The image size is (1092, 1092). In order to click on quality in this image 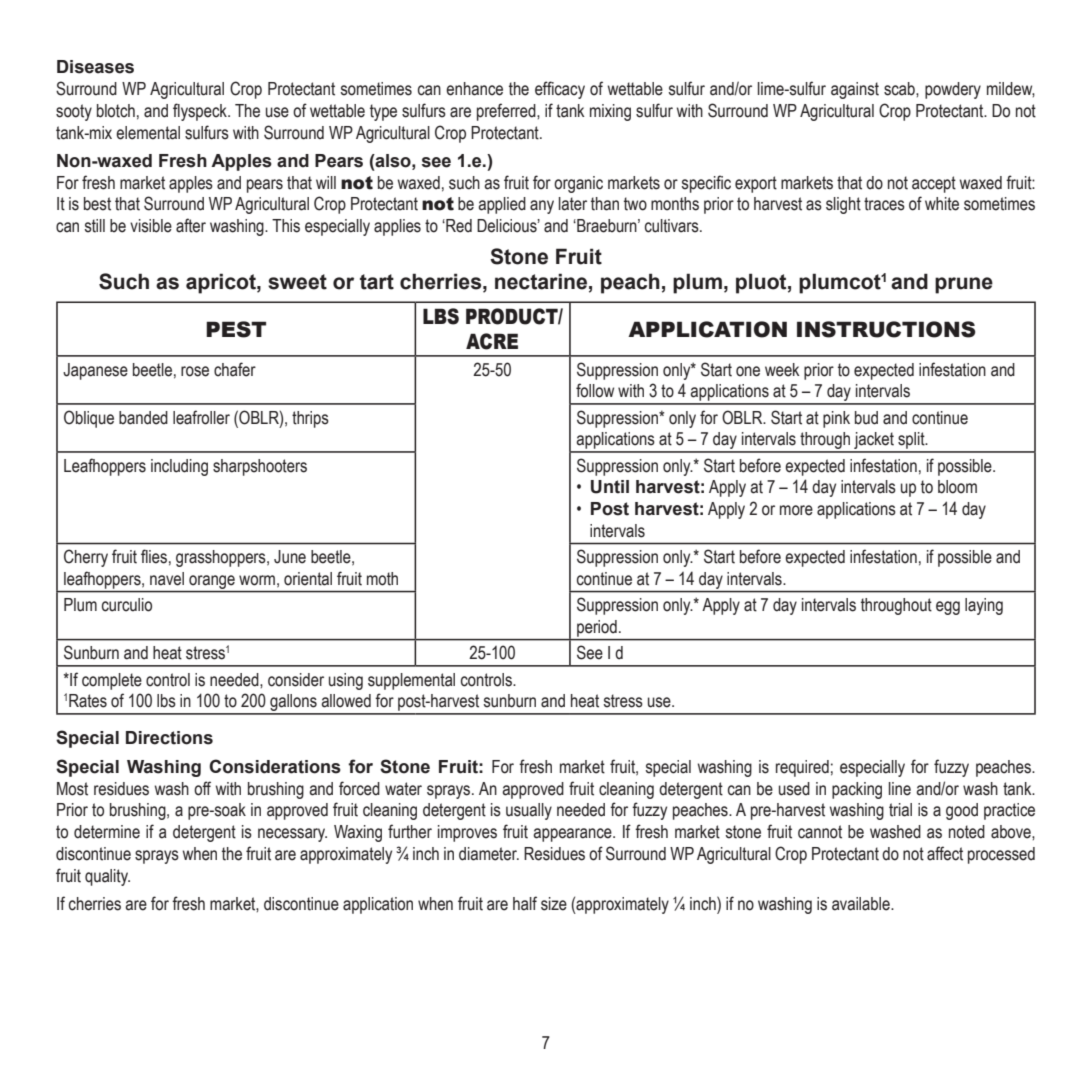, I will do `click(107, 877)`.
